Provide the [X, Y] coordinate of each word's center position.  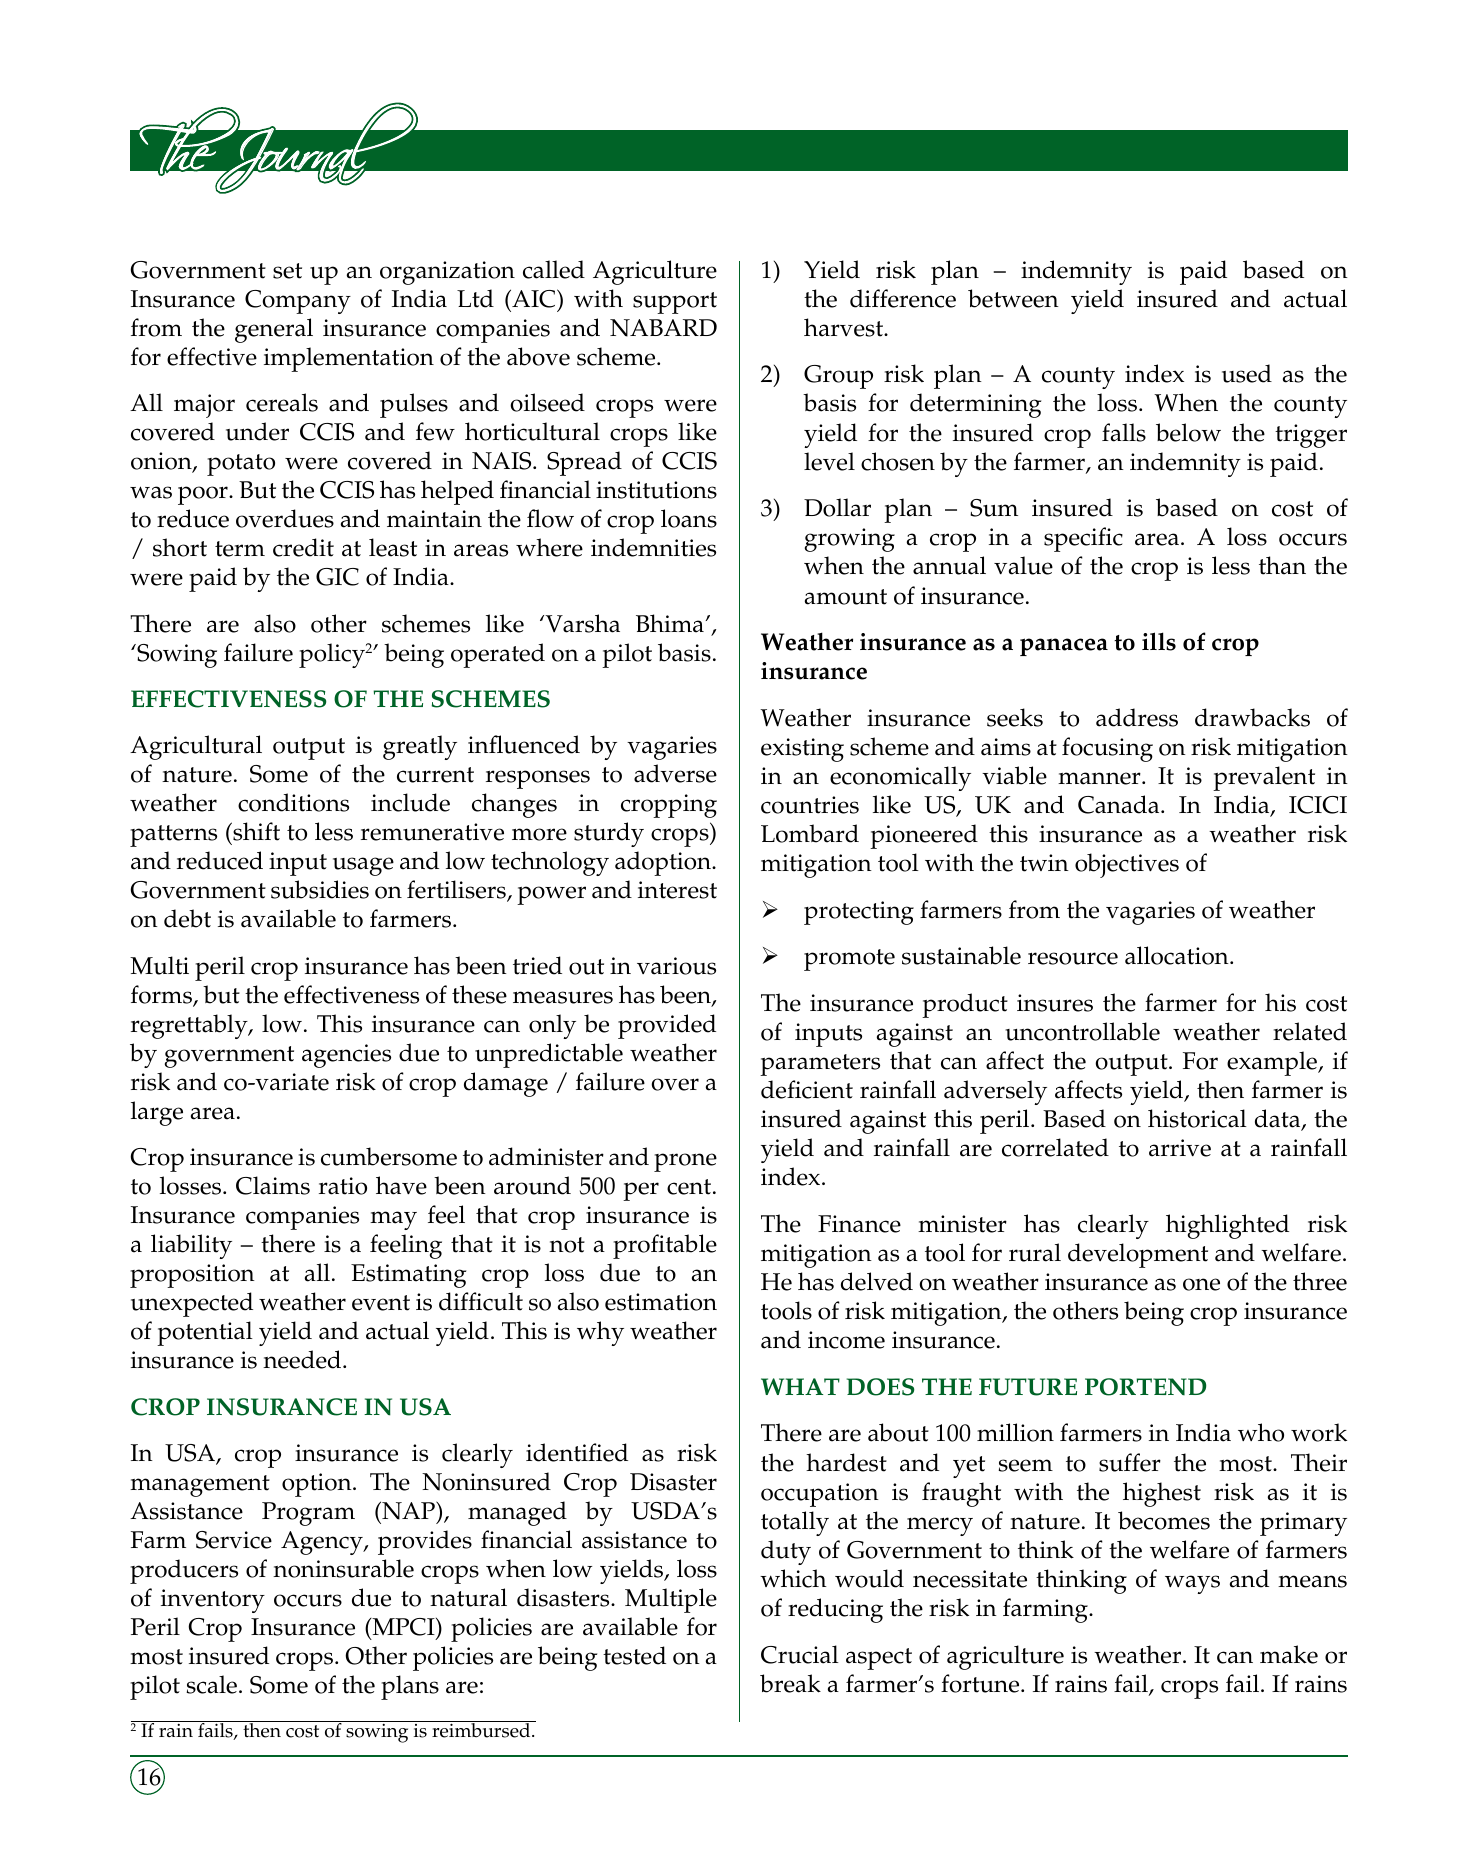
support [675, 303]
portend [1145, 1387]
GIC [337, 577]
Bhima [671, 623]
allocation [1178, 955]
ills [1159, 641]
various [676, 966]
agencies [346, 1056]
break [790, 1683]
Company [298, 302]
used [1247, 373]
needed [303, 1359]
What [800, 1386]
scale [211, 1684]
